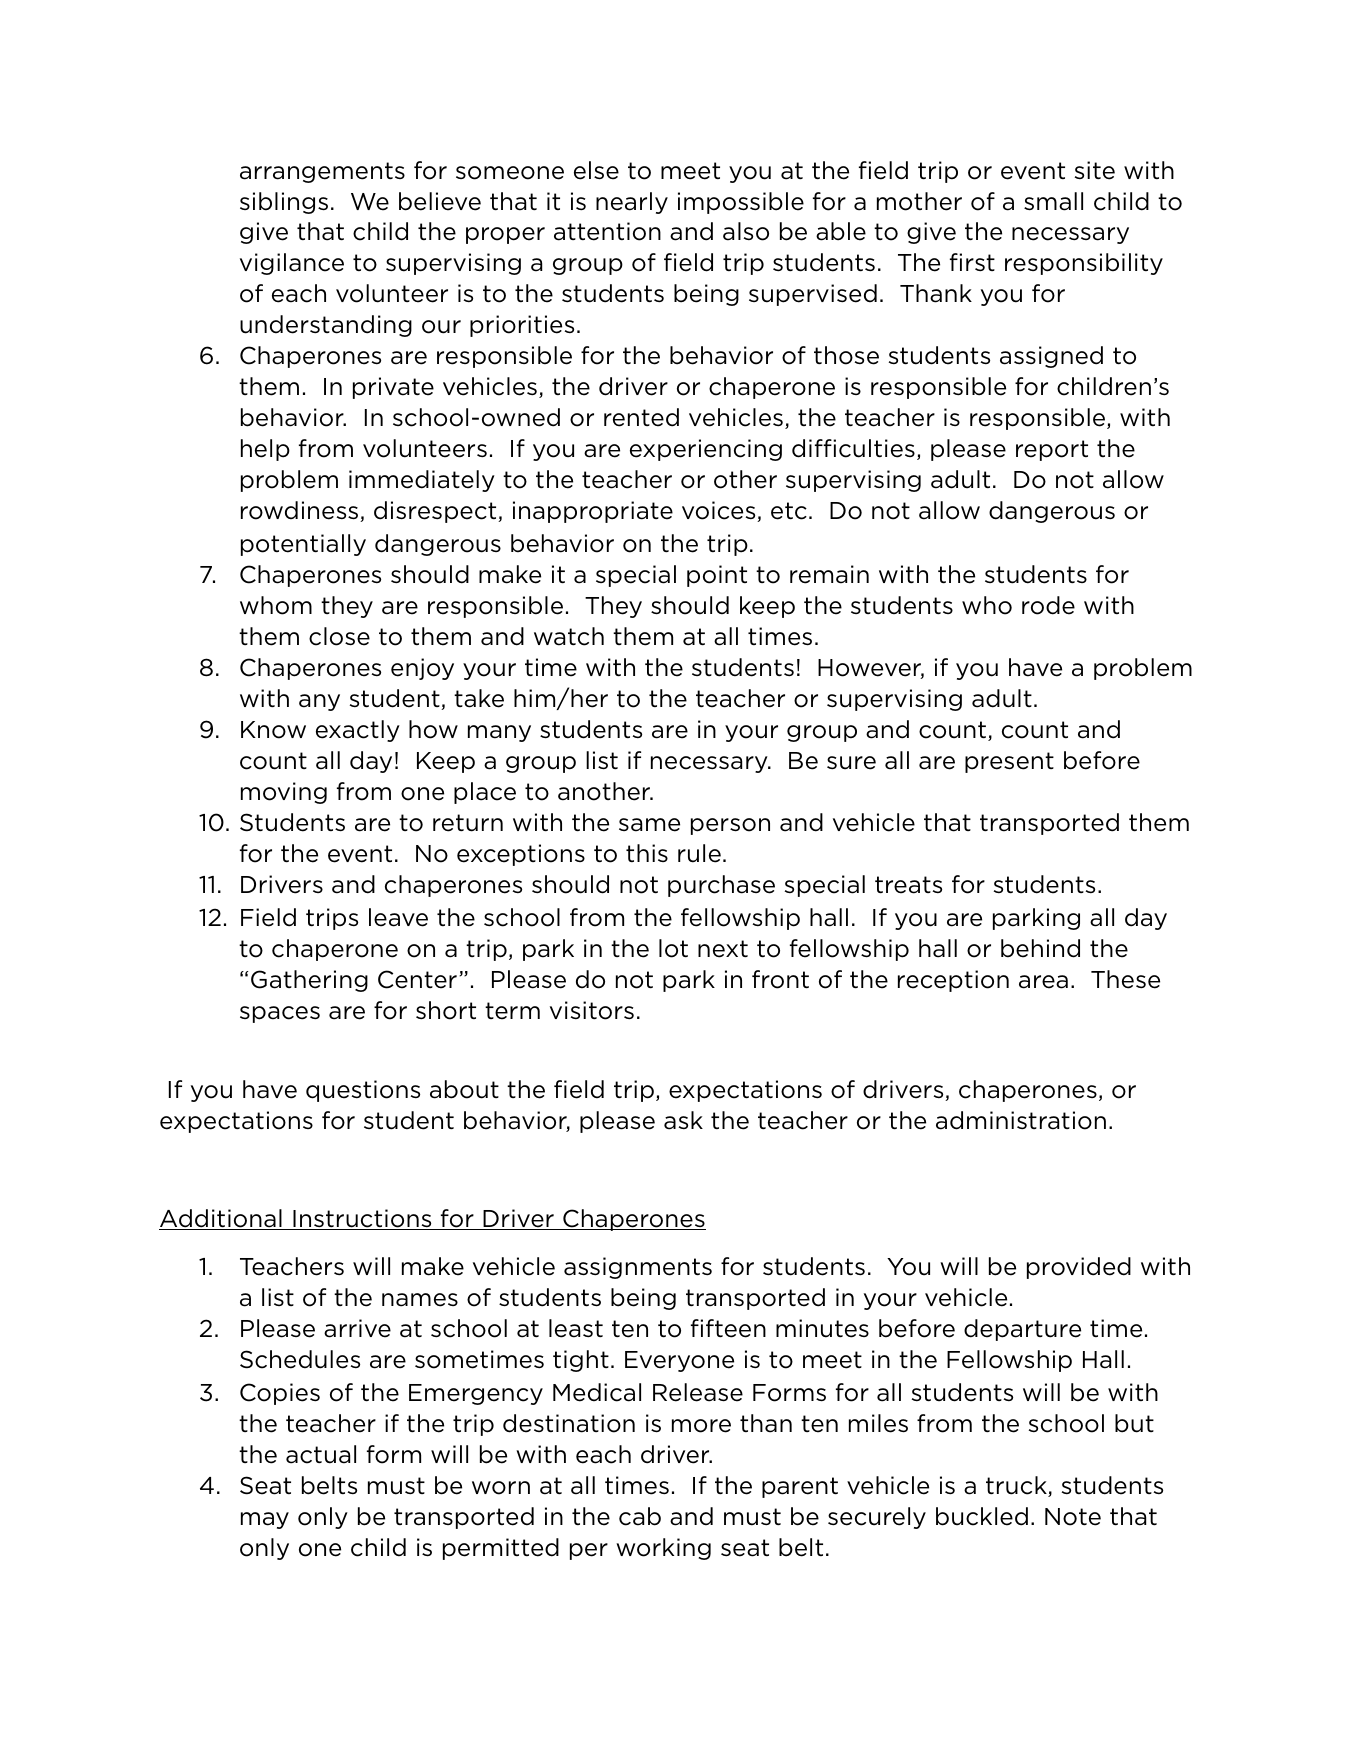 The image size is (1353, 1751). I want to click on behind, so click(1040, 948).
